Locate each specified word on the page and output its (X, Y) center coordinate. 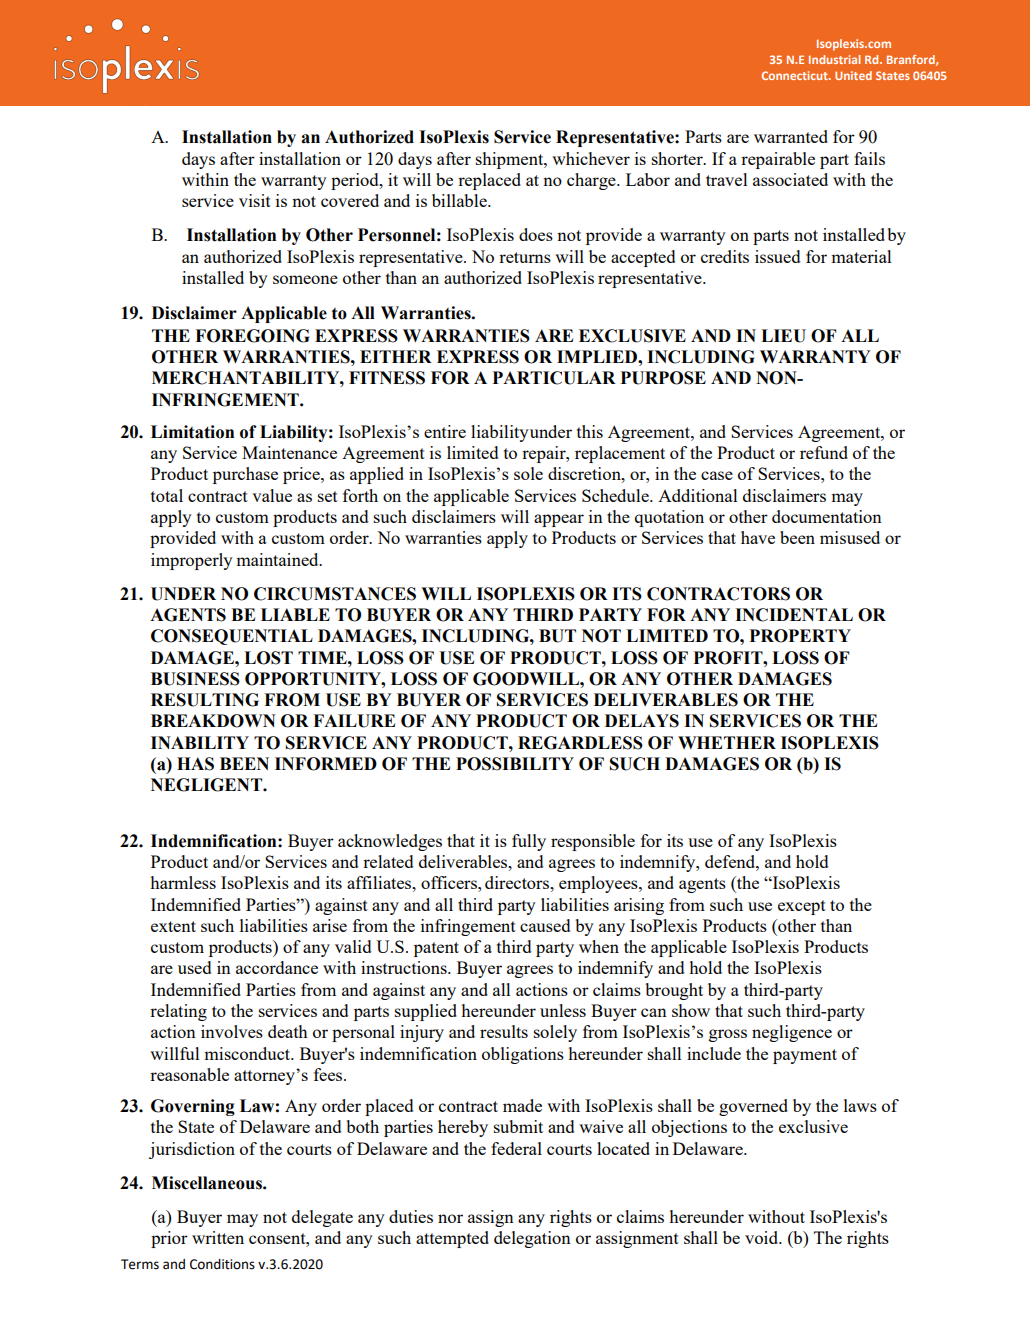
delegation (532, 1239)
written (218, 1237)
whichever (591, 158)
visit (255, 200)
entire (445, 431)
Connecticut (796, 75)
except (802, 907)
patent (436, 949)
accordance (277, 967)
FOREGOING (252, 336)
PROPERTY (800, 636)
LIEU (783, 336)
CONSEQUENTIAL (232, 637)
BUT (557, 636)
